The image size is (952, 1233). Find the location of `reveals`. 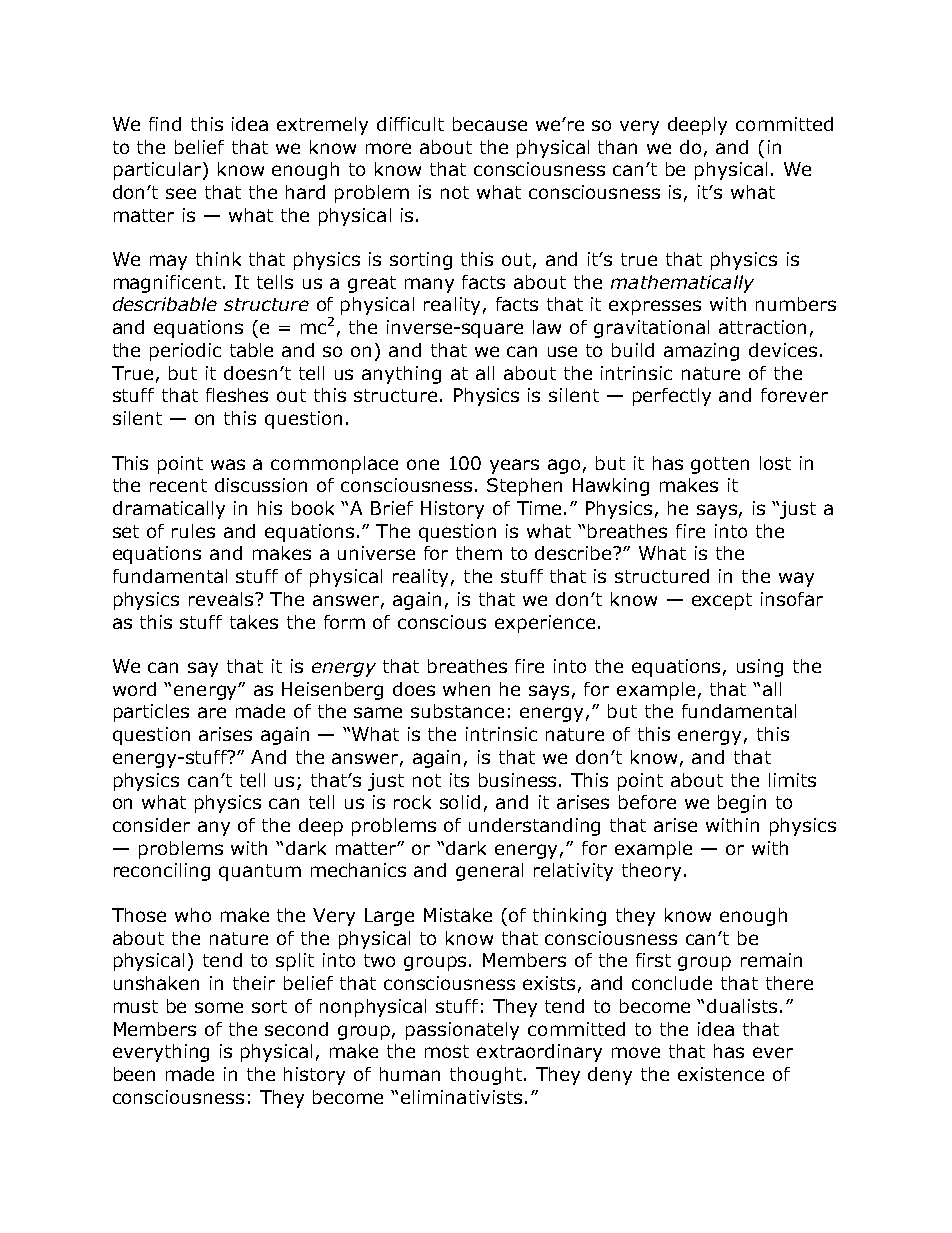

reveals is located at coordinates (222, 599).
